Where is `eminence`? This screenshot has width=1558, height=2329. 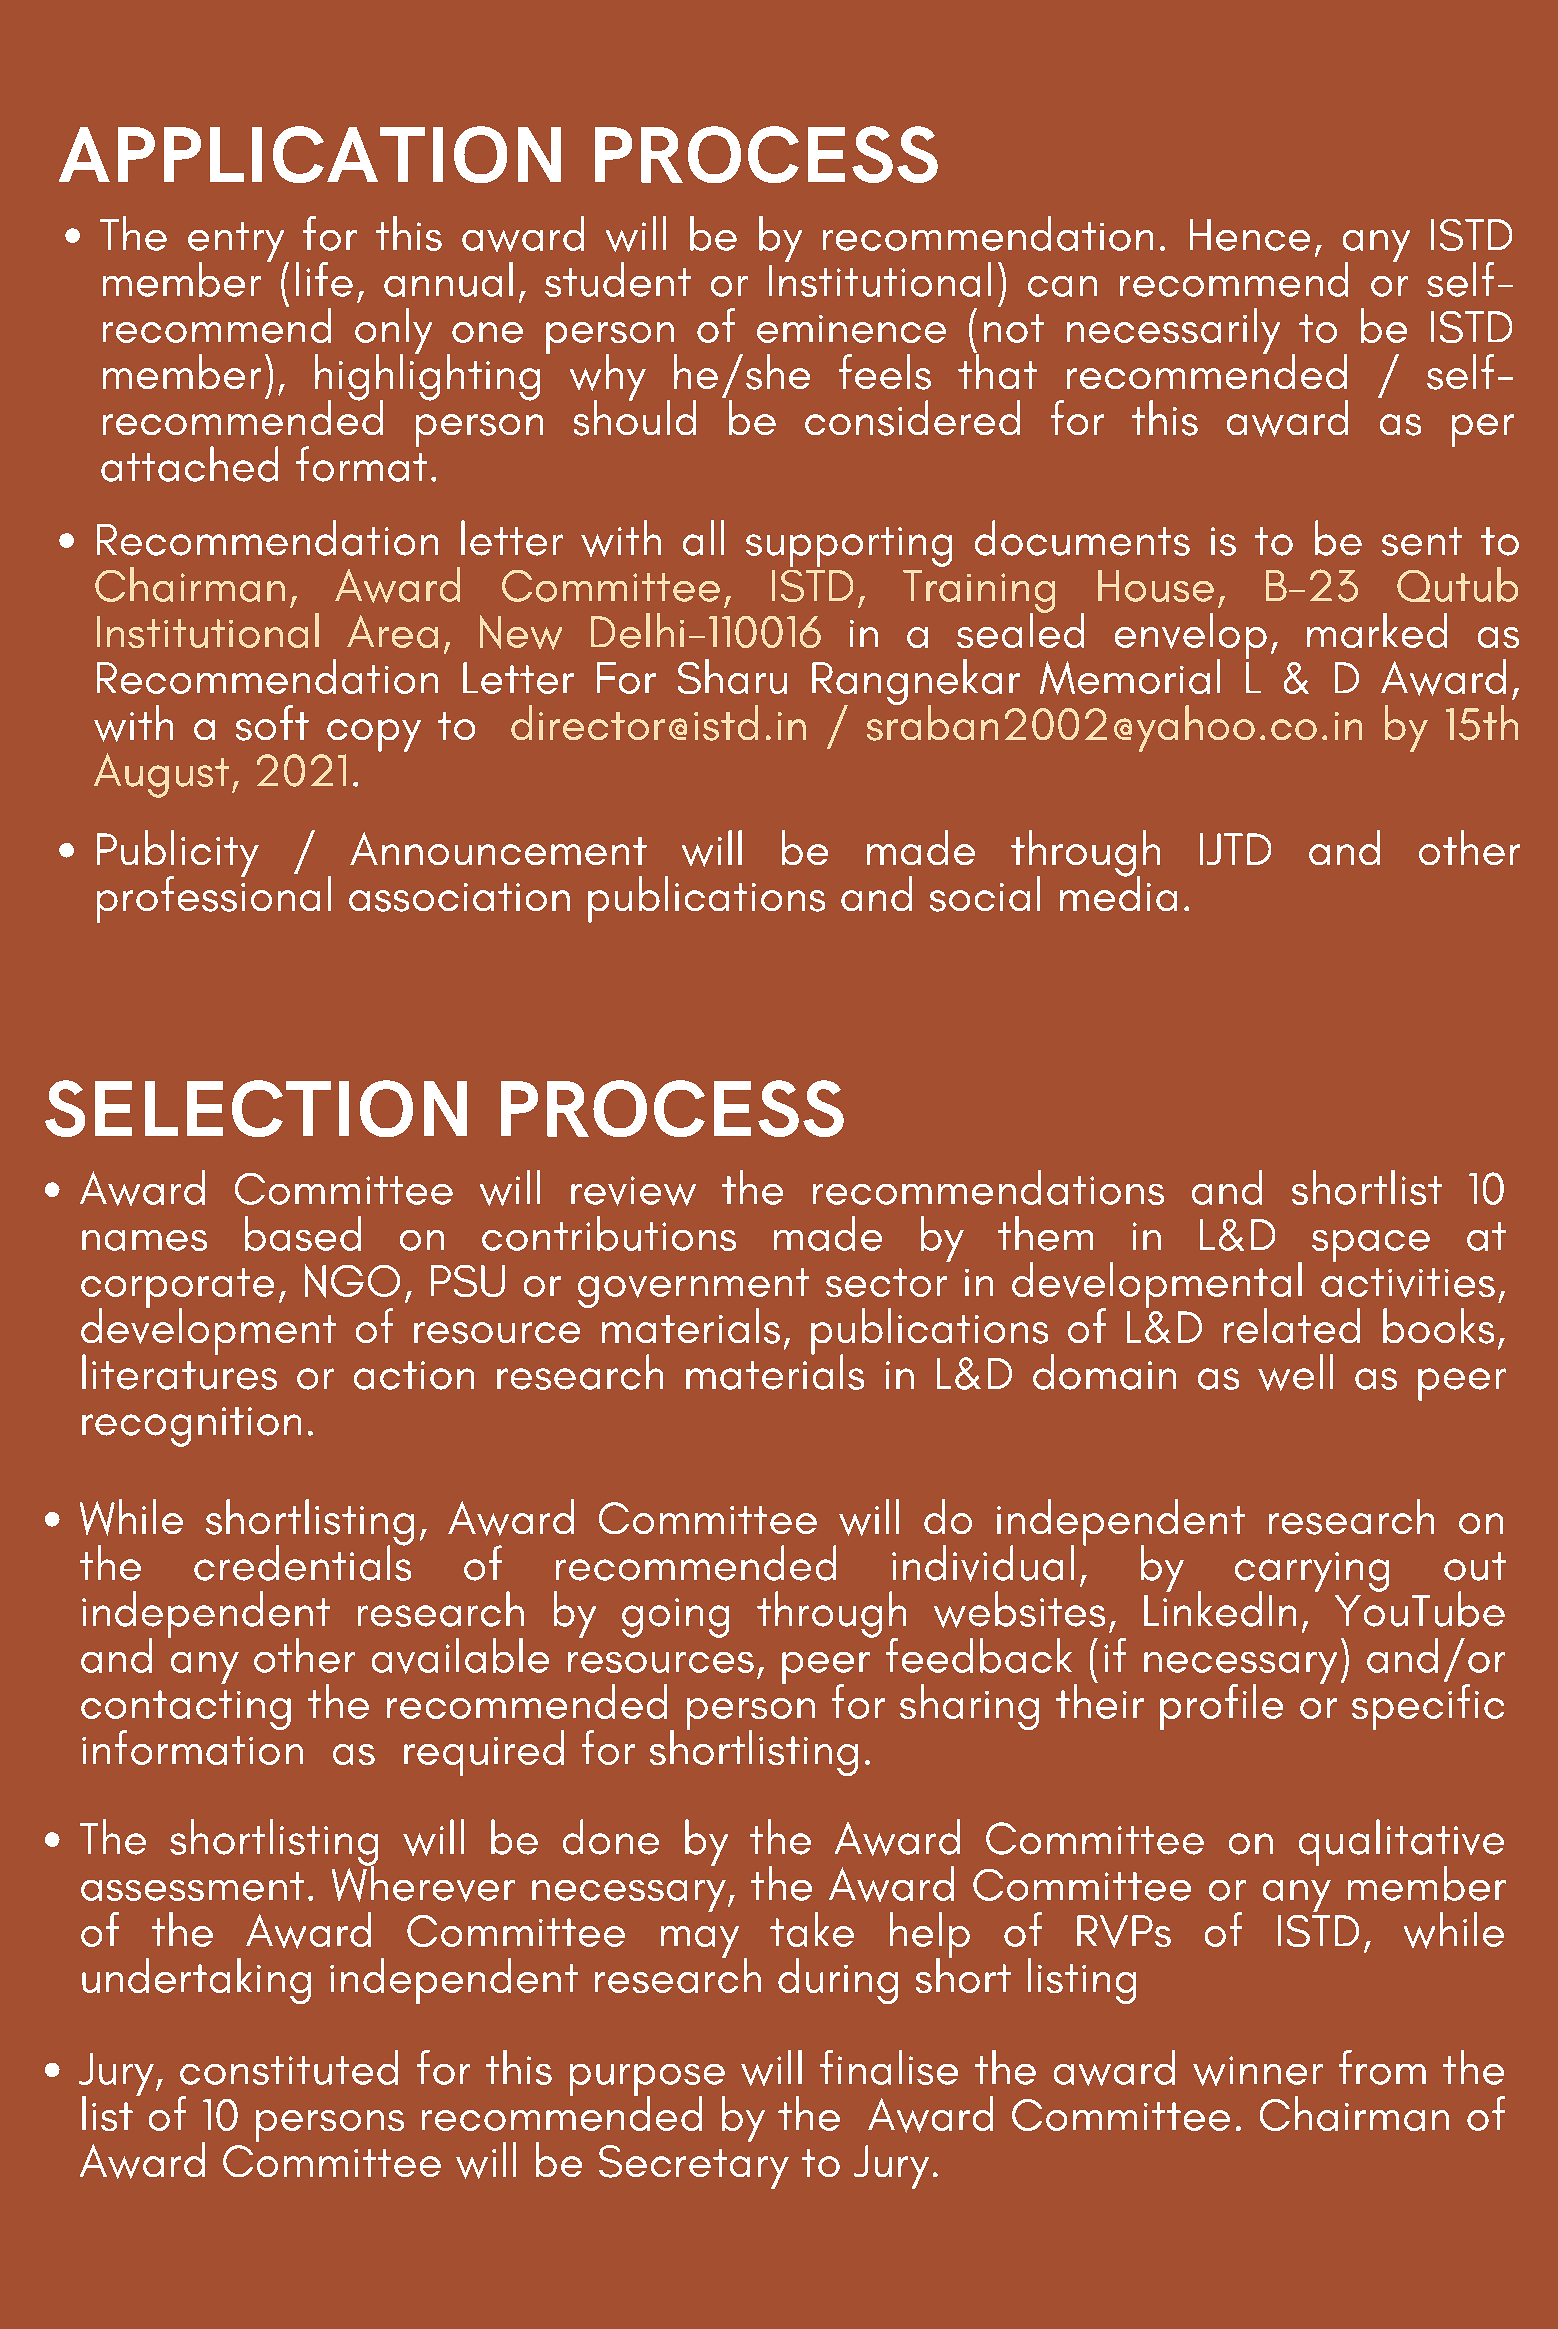 eminence is located at coordinates (851, 329).
